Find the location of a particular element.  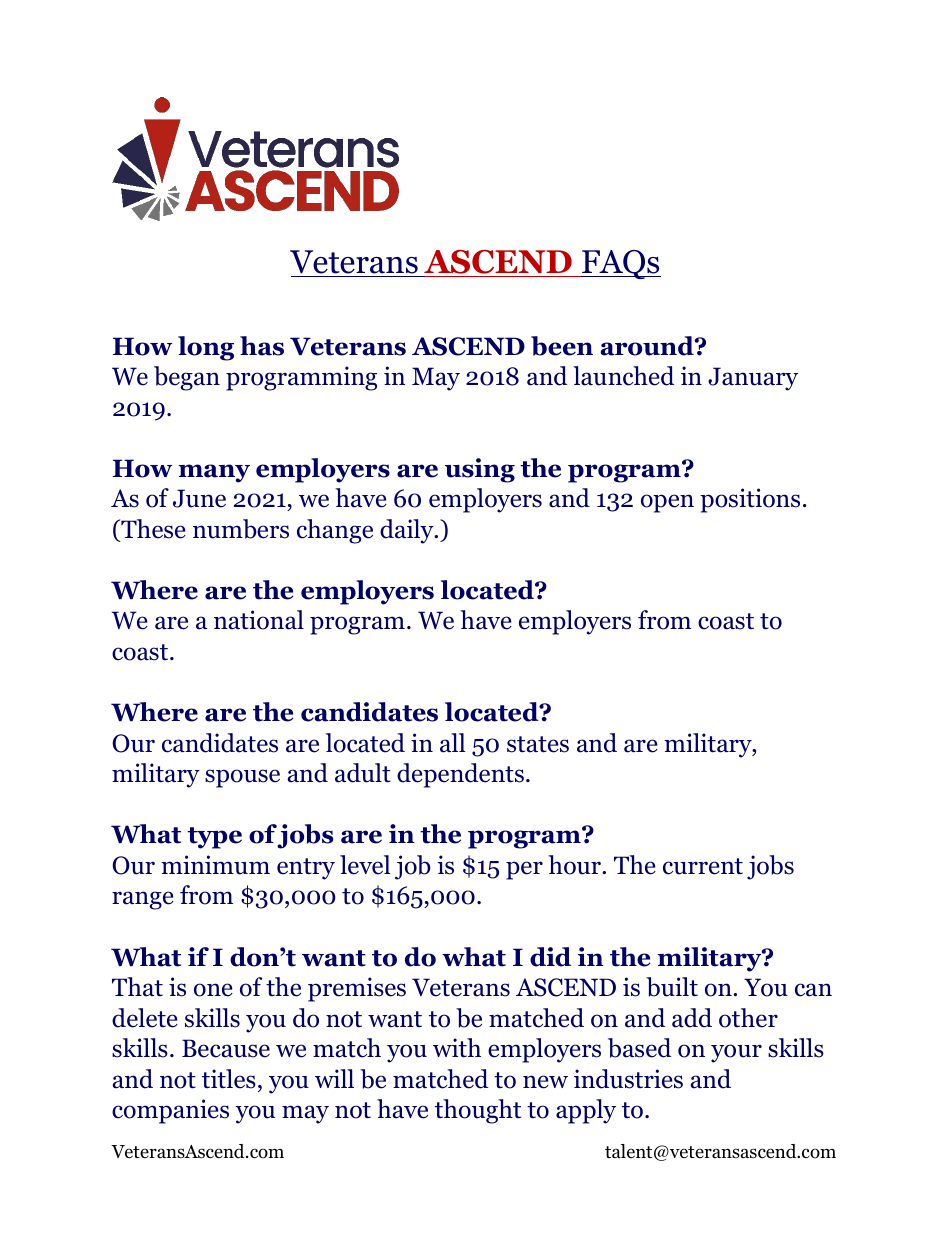

been is located at coordinates (562, 346).
